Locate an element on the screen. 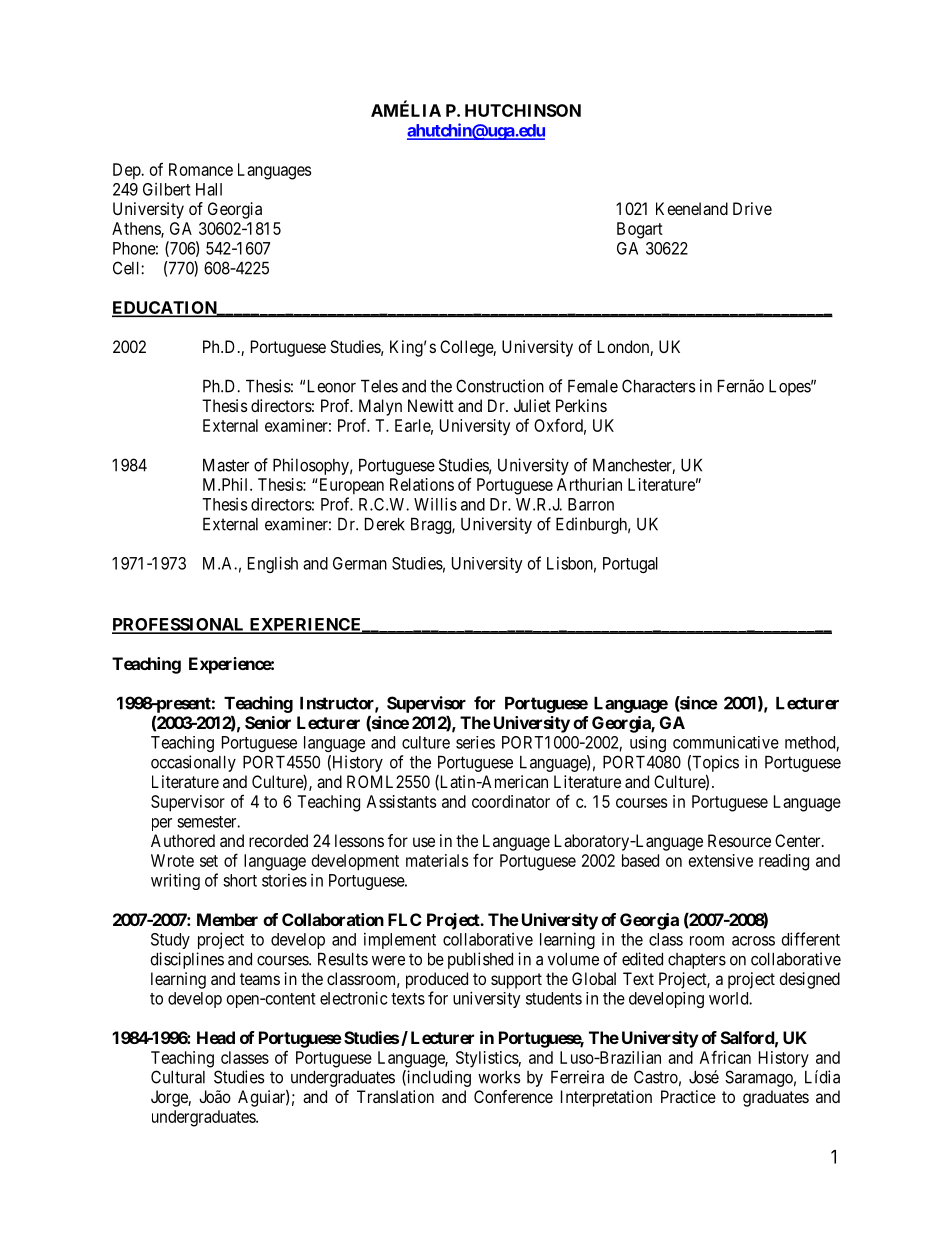  extensive is located at coordinates (721, 860).
